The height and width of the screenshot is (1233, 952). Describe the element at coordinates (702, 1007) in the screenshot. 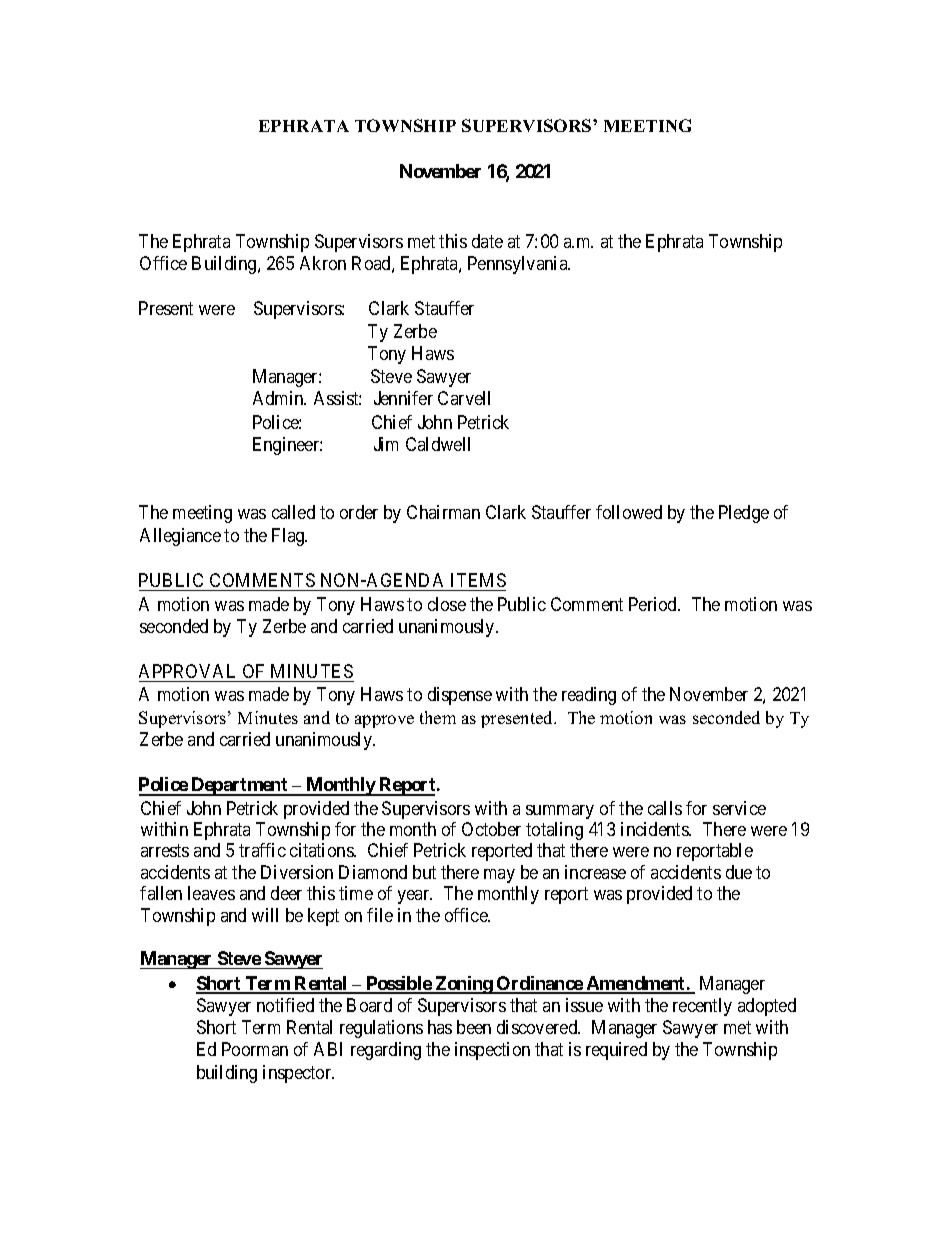

I see `recently` at that location.
